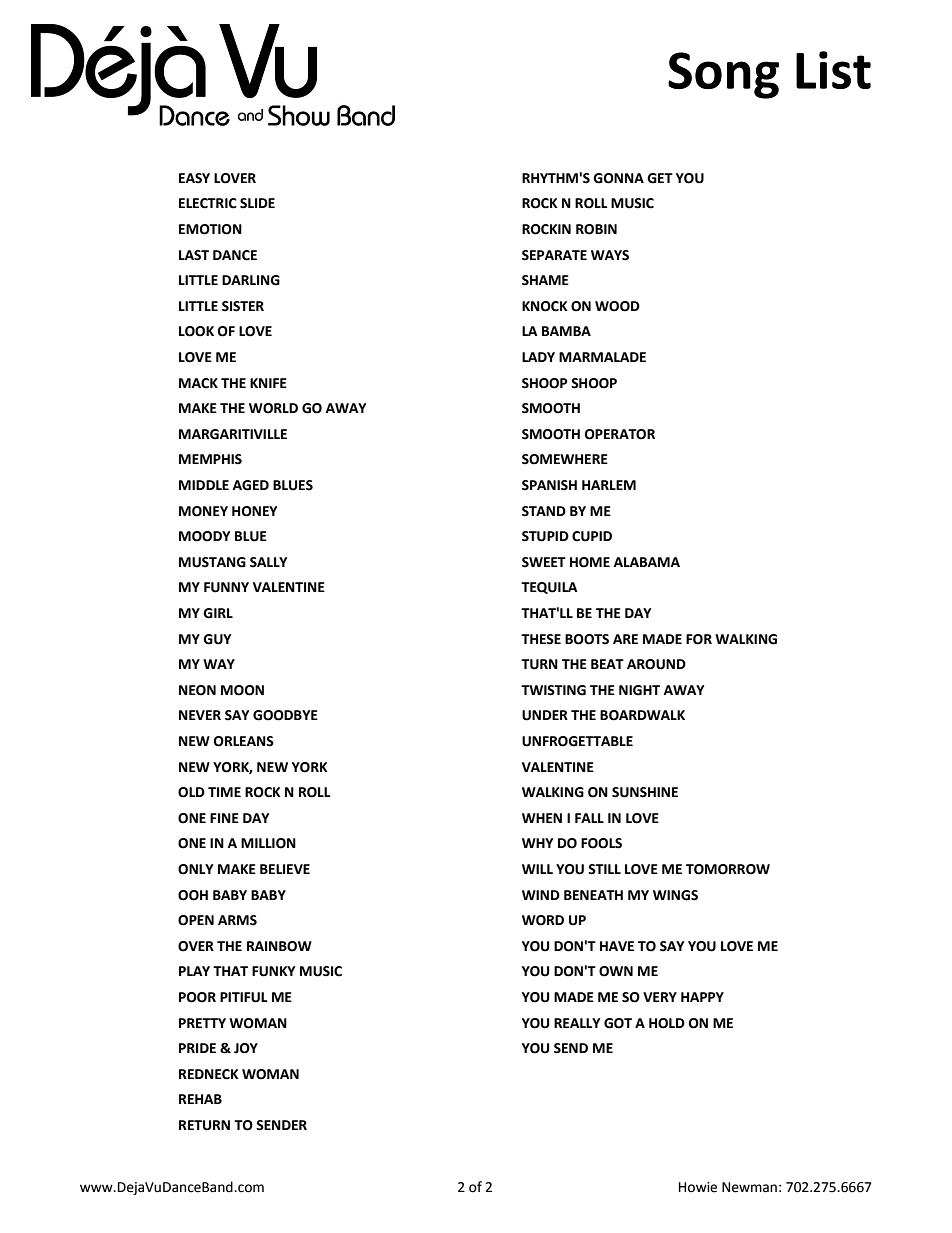  What do you see at coordinates (577, 1023) in the page?
I see `REALLY` at bounding box center [577, 1023].
